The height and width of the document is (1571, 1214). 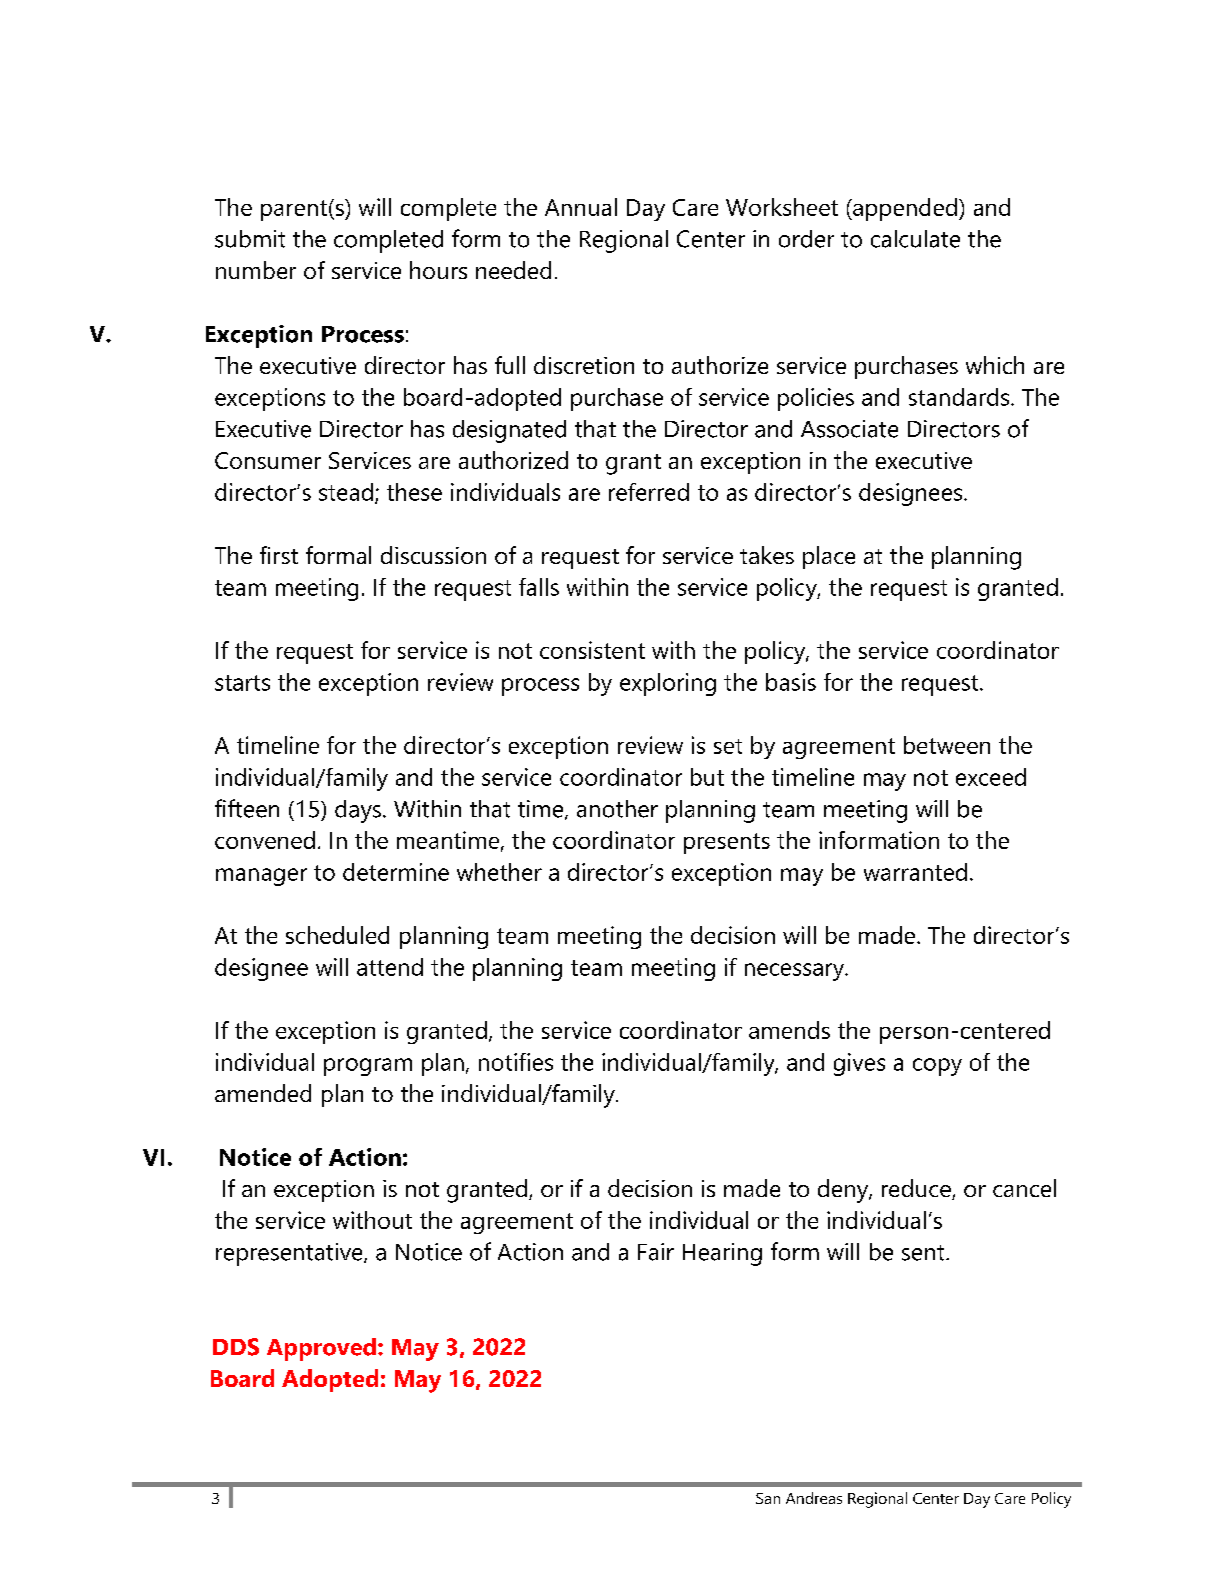 What do you see at coordinates (915, 872) in the document?
I see `warranted` at bounding box center [915, 872].
